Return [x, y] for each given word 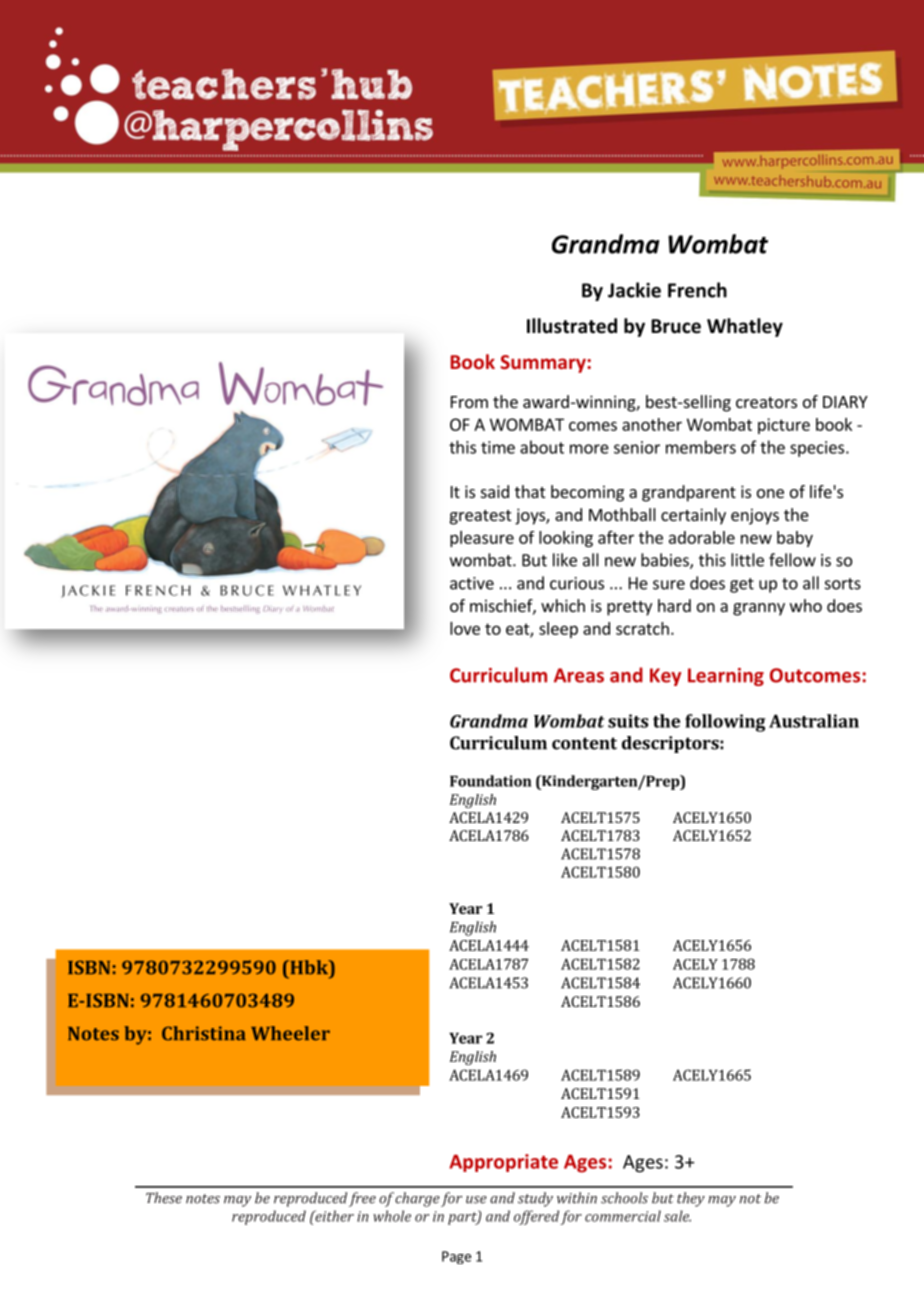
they [691, 1199]
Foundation [491, 781]
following [725, 723]
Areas [579, 675]
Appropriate [503, 1163]
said [495, 491]
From [469, 402]
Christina [204, 1033]
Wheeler [290, 1033]
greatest [480, 517]
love [465, 628]
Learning [726, 677]
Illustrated [572, 326]
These [164, 1198]
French [697, 290]
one [770, 493]
